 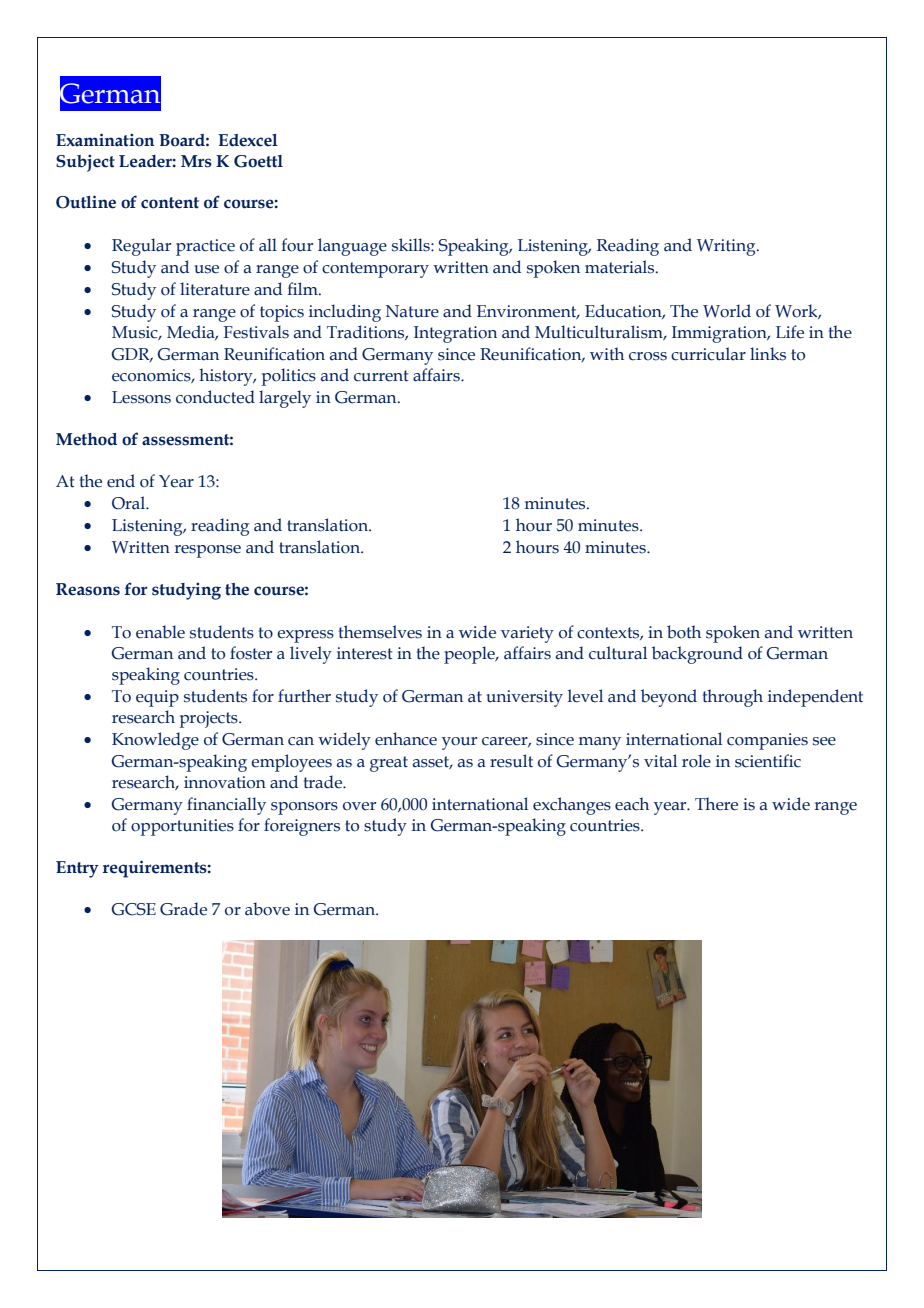 I want to click on Writing, so click(x=727, y=247).
